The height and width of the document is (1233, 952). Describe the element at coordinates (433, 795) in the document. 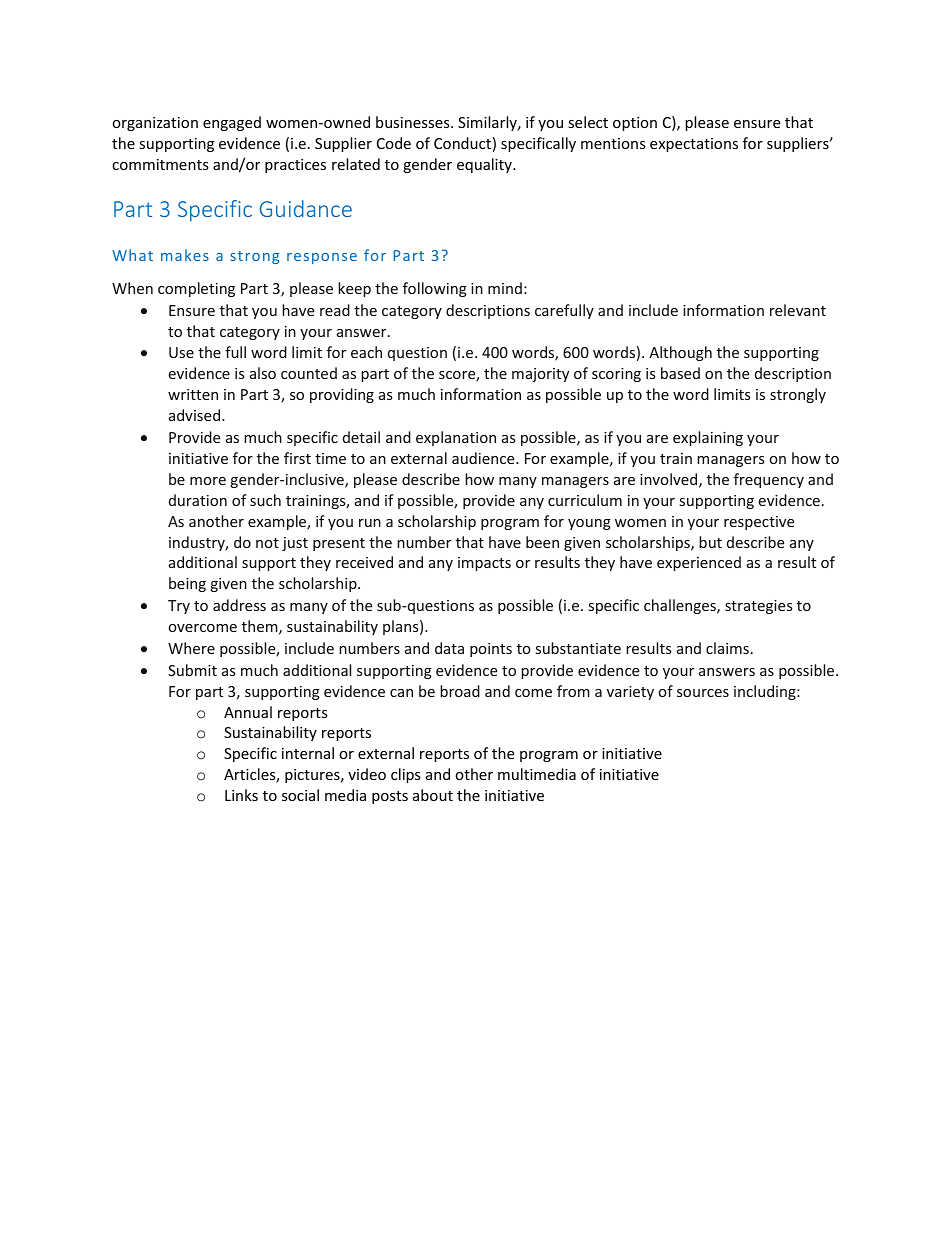

I see `about` at that location.
